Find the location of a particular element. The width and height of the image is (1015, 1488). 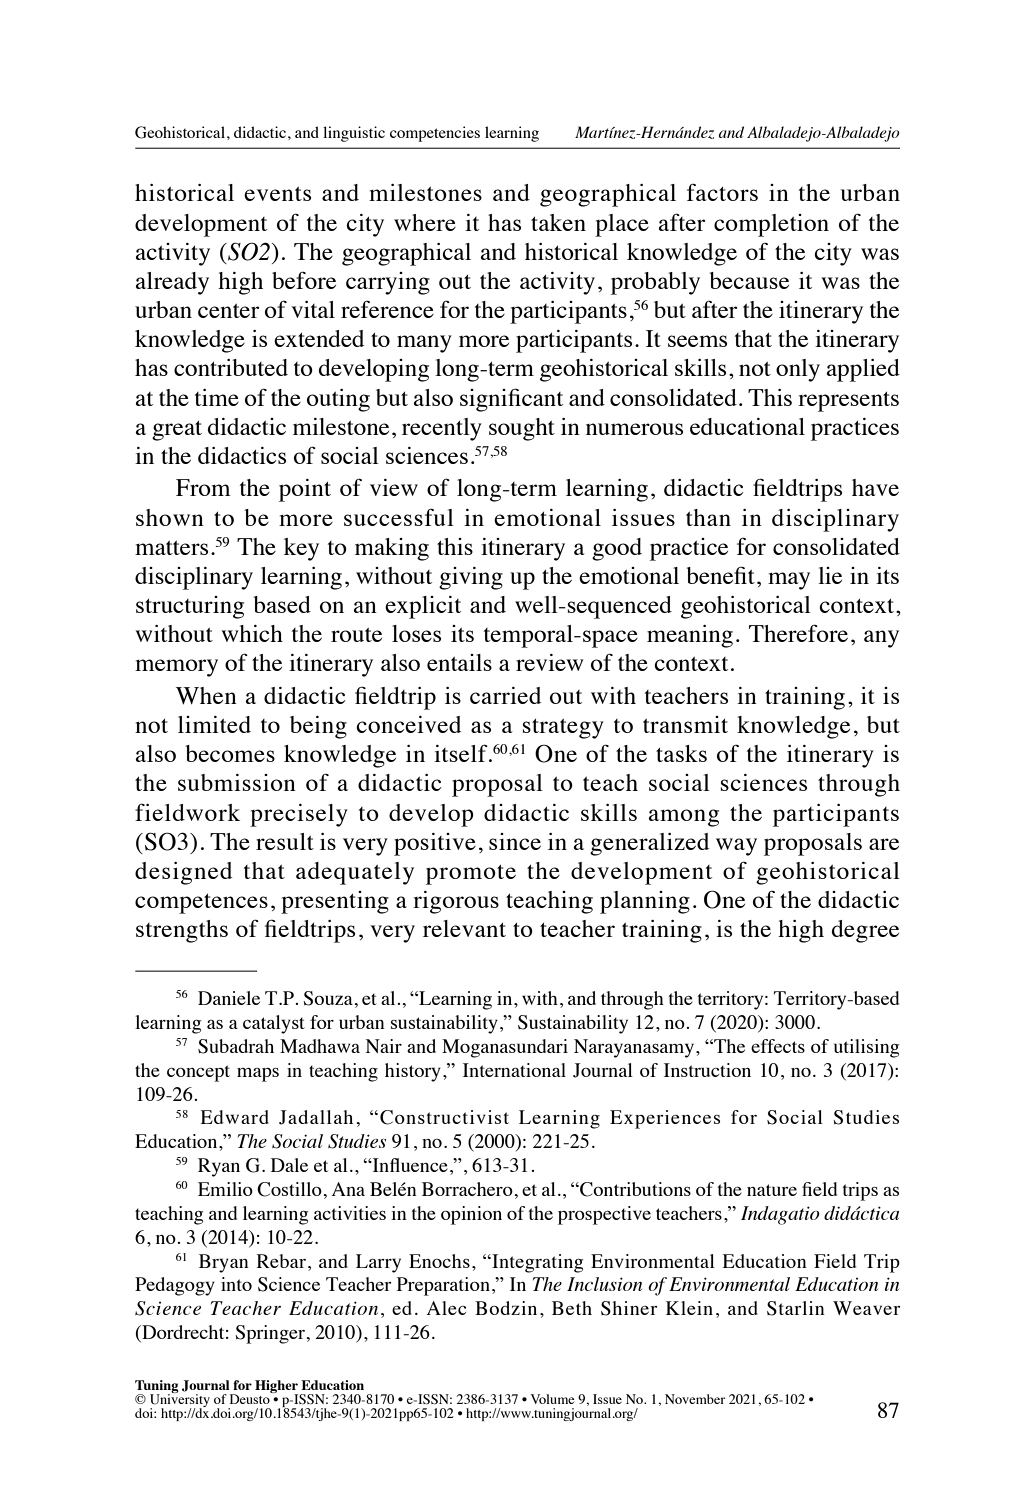

taken is located at coordinates (558, 222).
